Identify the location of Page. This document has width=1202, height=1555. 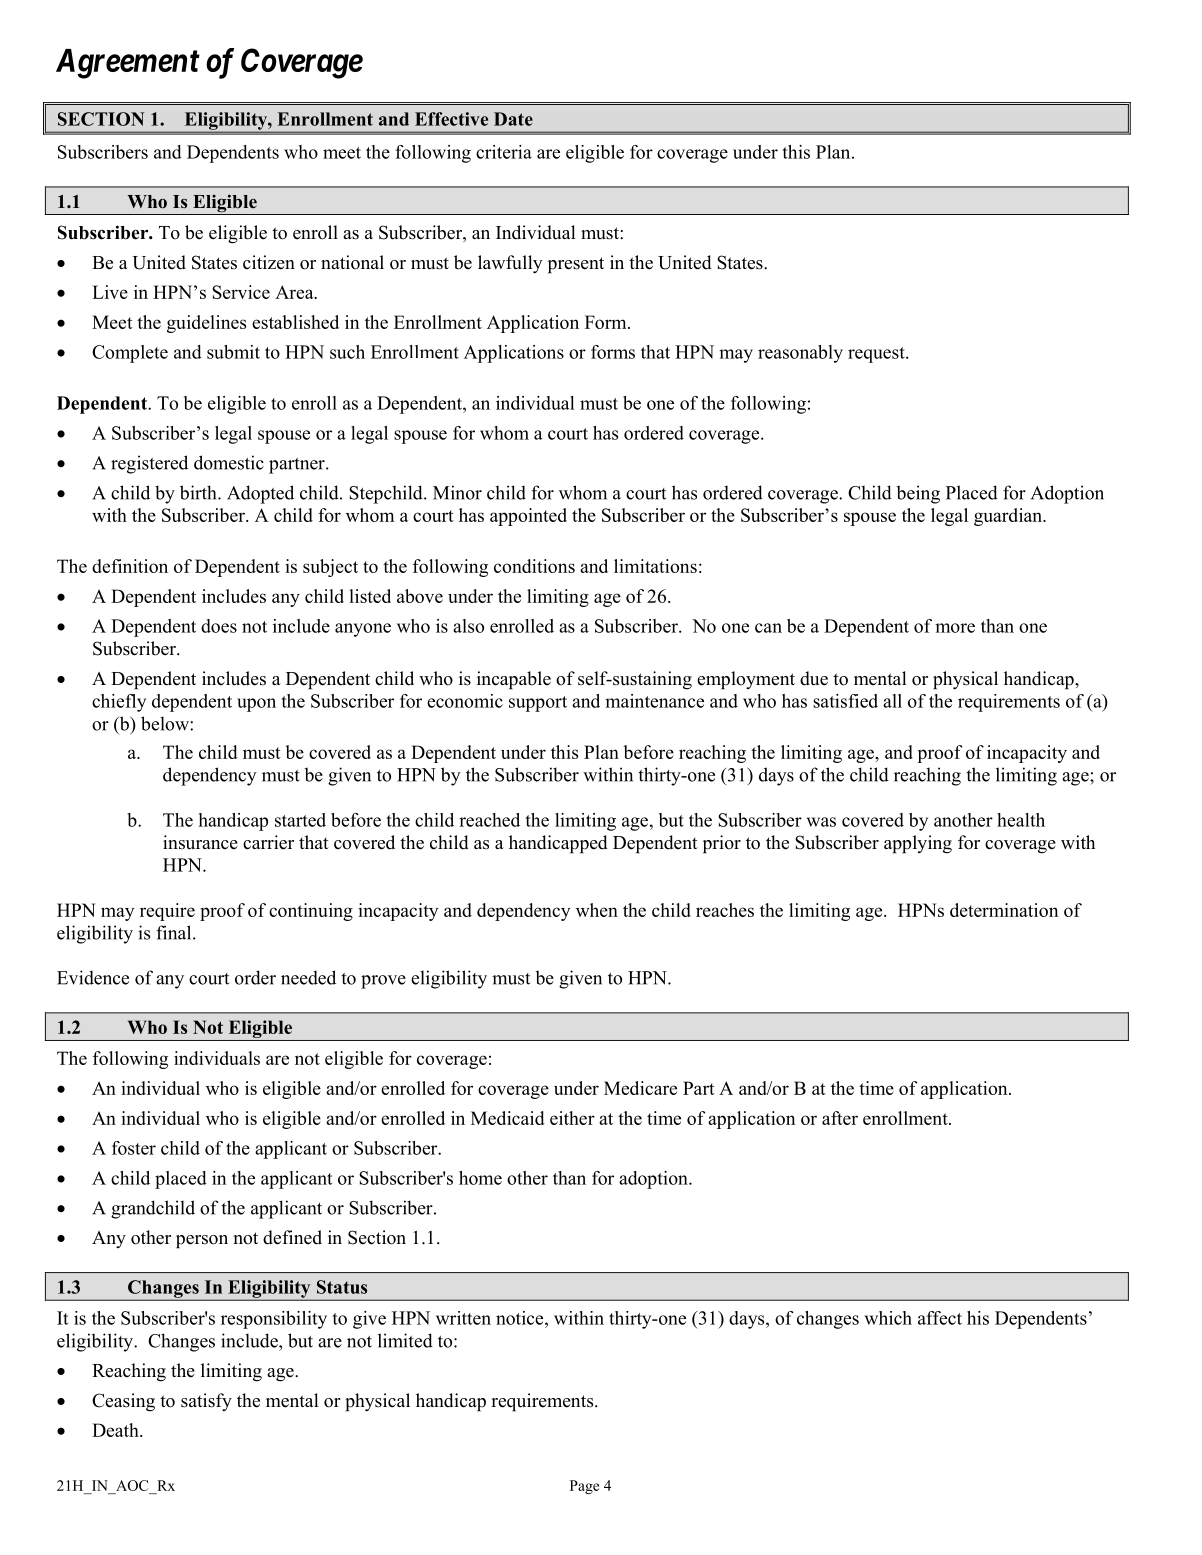
(584, 1487).
